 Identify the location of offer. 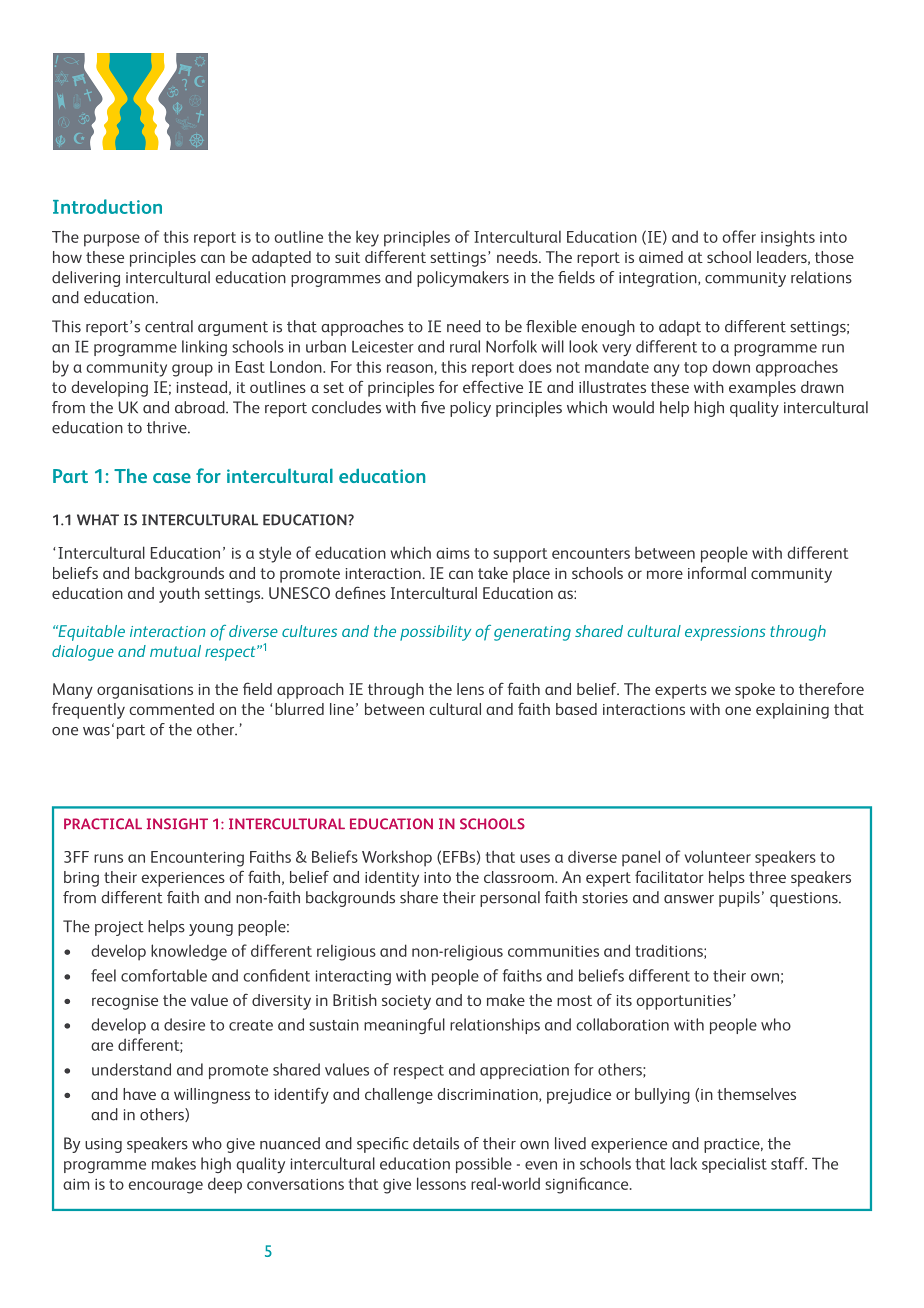
(739, 236).
